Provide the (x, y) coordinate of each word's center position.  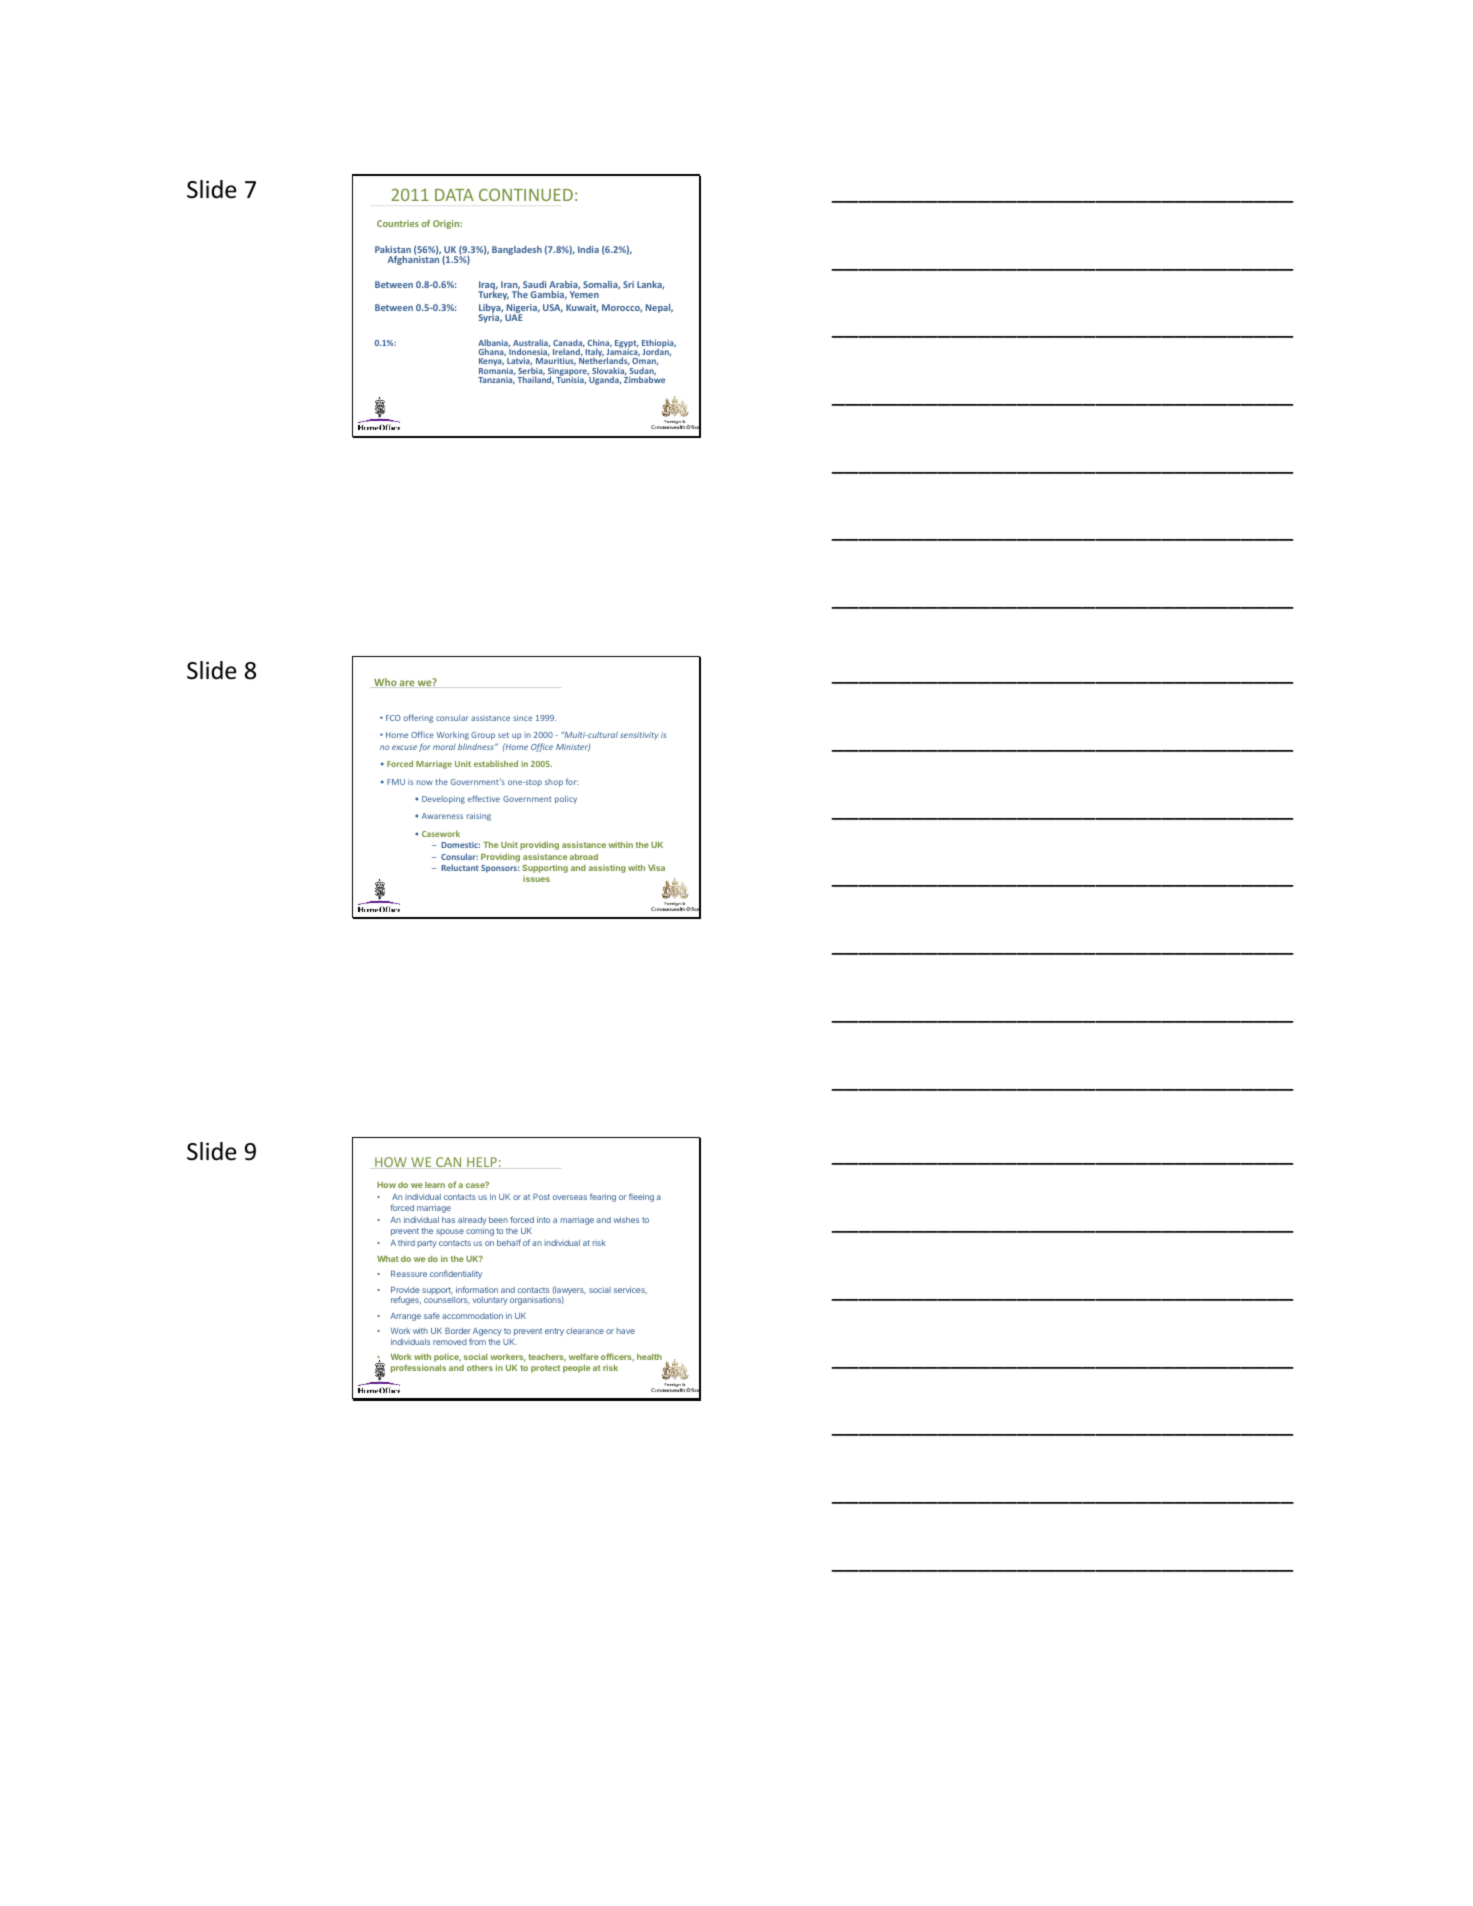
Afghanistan (414, 259)
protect (545, 1369)
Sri (628, 284)
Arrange (405, 1317)
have (625, 1331)
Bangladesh (517, 250)
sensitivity (639, 736)
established (496, 763)
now (425, 782)
